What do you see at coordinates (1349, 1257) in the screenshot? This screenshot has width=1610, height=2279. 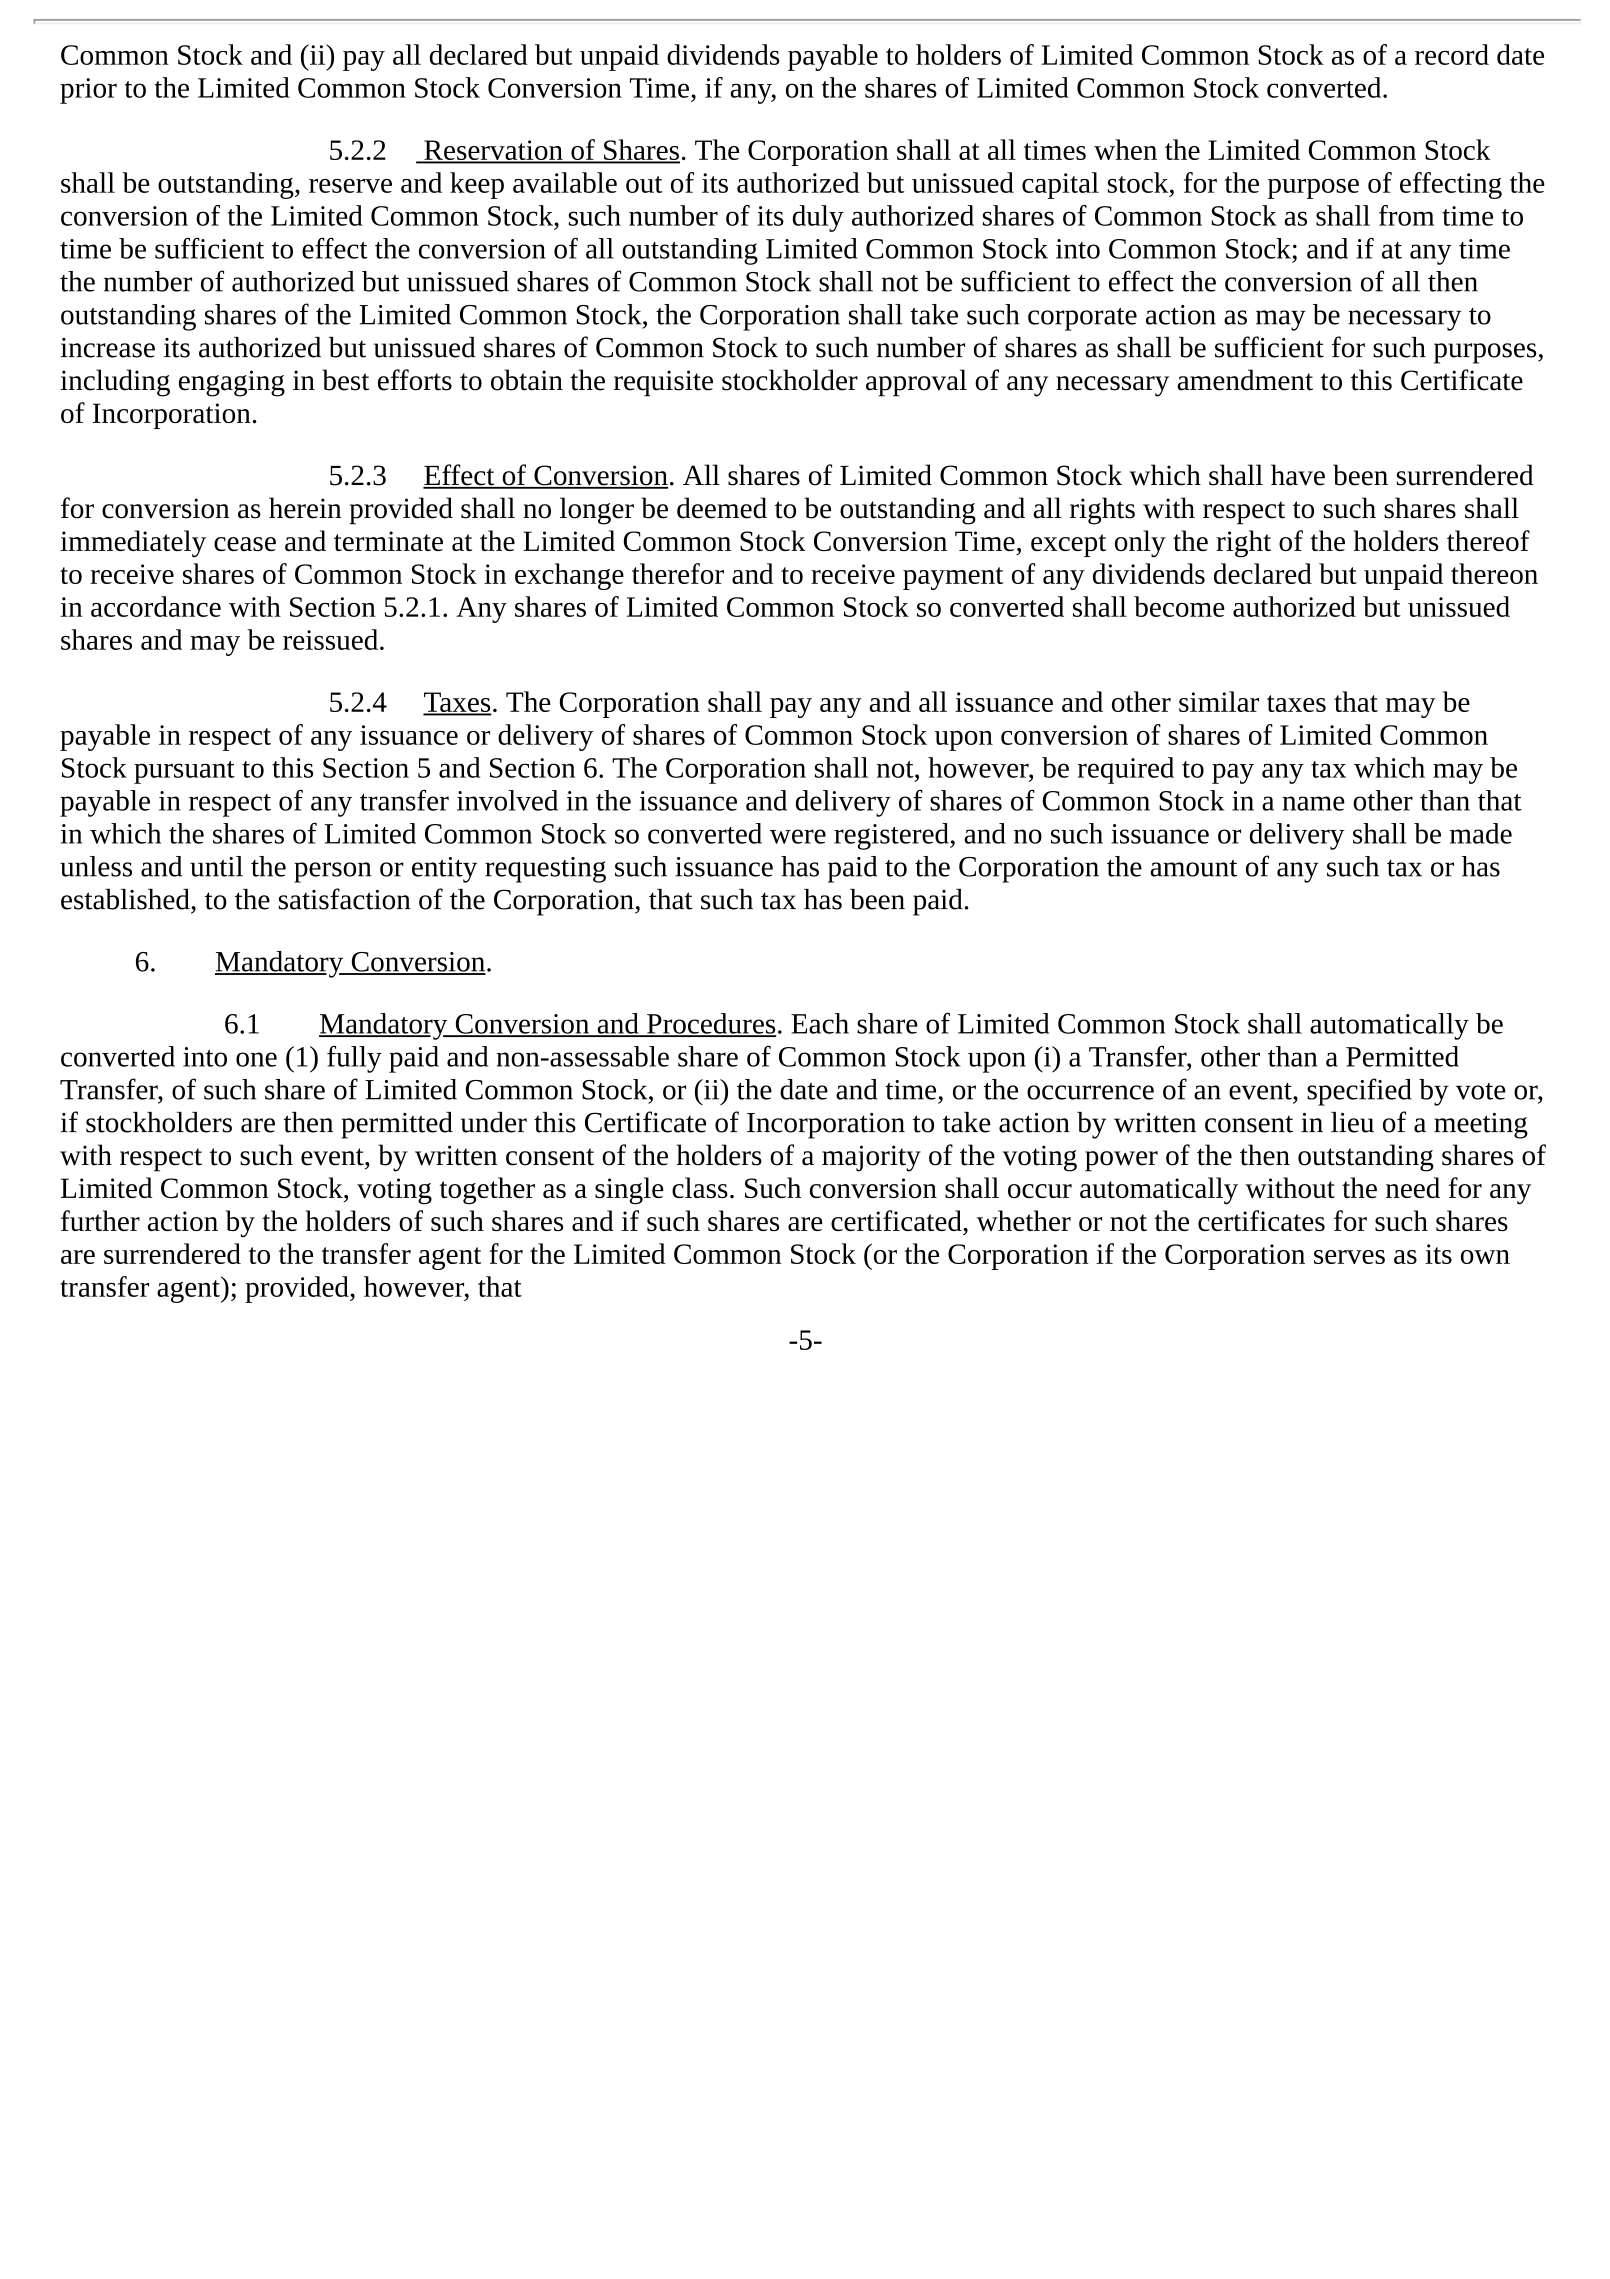 I see `serves` at bounding box center [1349, 1257].
